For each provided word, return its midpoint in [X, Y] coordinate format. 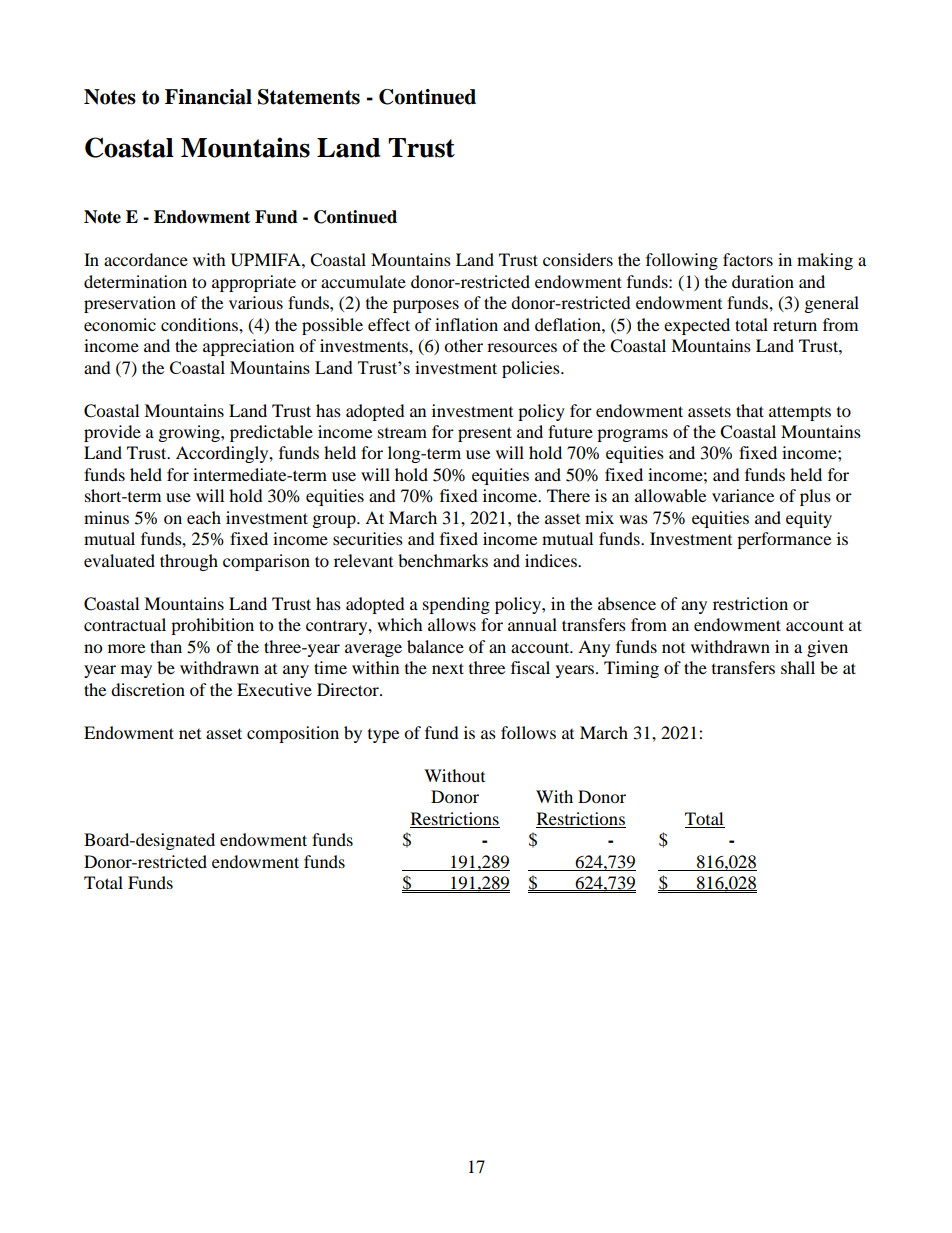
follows [528, 732]
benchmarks [443, 560]
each [204, 517]
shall [798, 667]
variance [743, 495]
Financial [208, 97]
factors [748, 259]
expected [697, 326]
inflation [466, 324]
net [190, 734]
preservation [130, 304]
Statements [309, 97]
